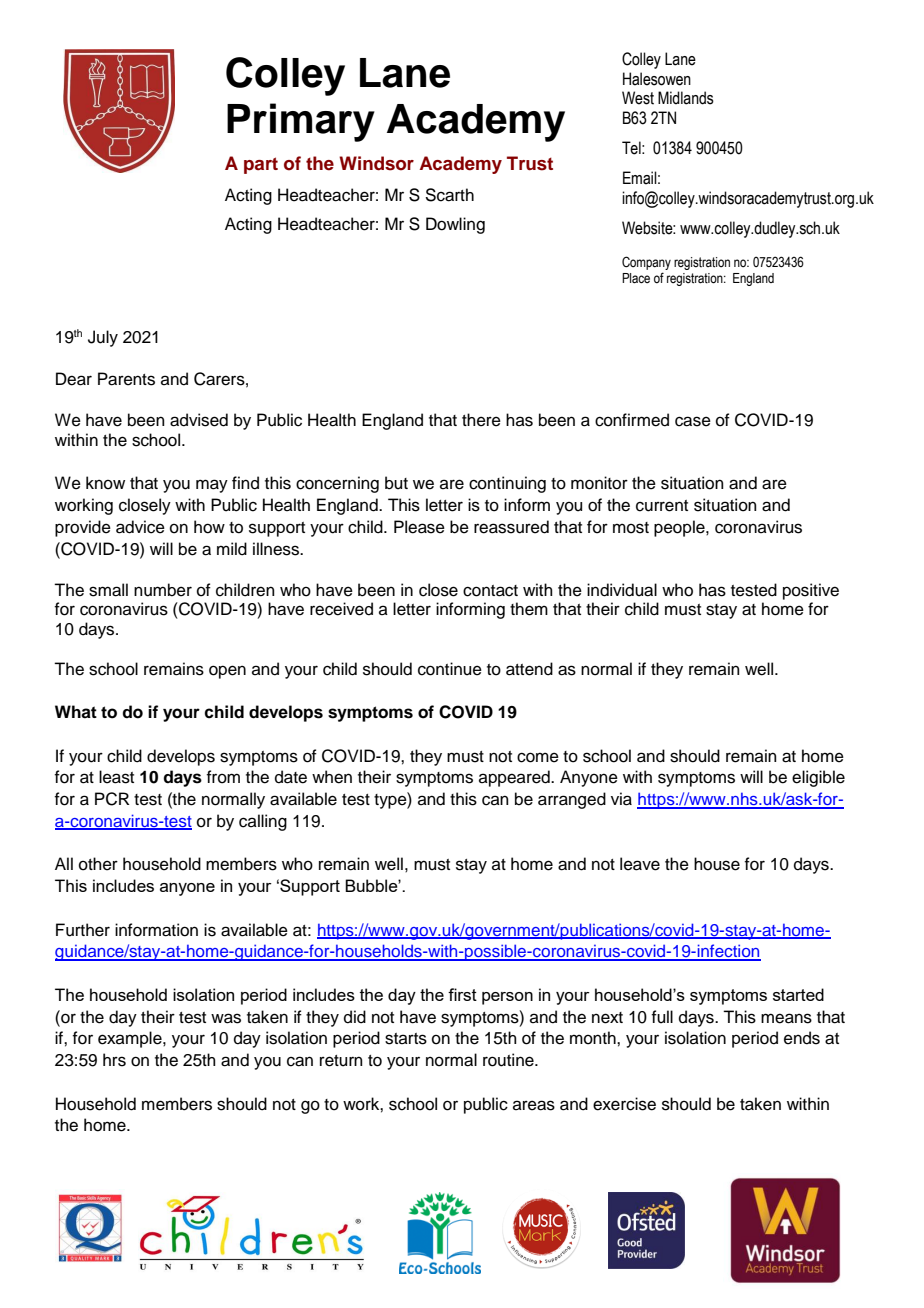  What do you see at coordinates (406, 1039) in the screenshot?
I see `starts` at bounding box center [406, 1039].
